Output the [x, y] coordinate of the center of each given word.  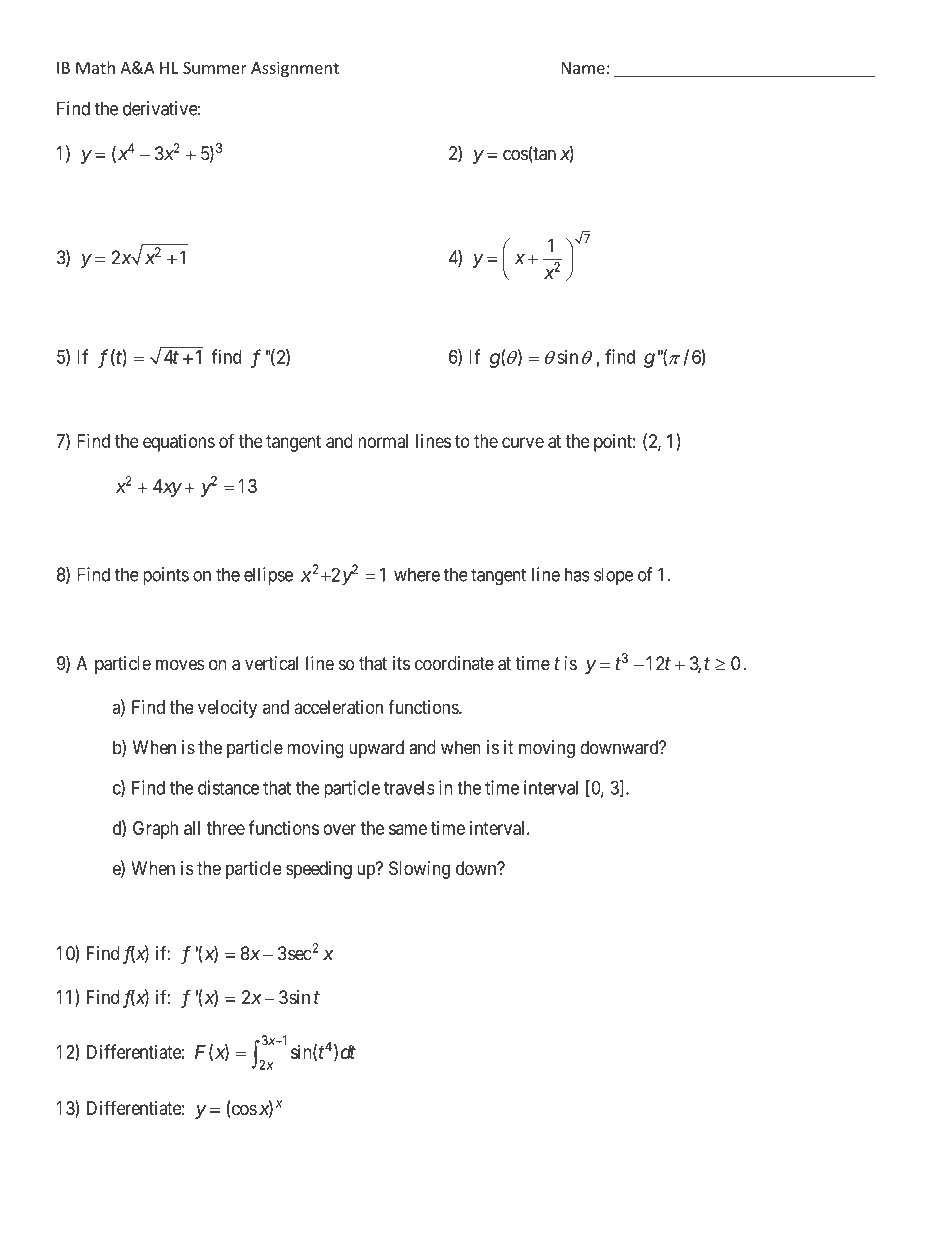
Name [583, 68]
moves [180, 665]
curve [523, 442]
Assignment [295, 69]
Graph [155, 830]
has [577, 574]
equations [179, 443]
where [417, 574]
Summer [215, 68]
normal [383, 441]
